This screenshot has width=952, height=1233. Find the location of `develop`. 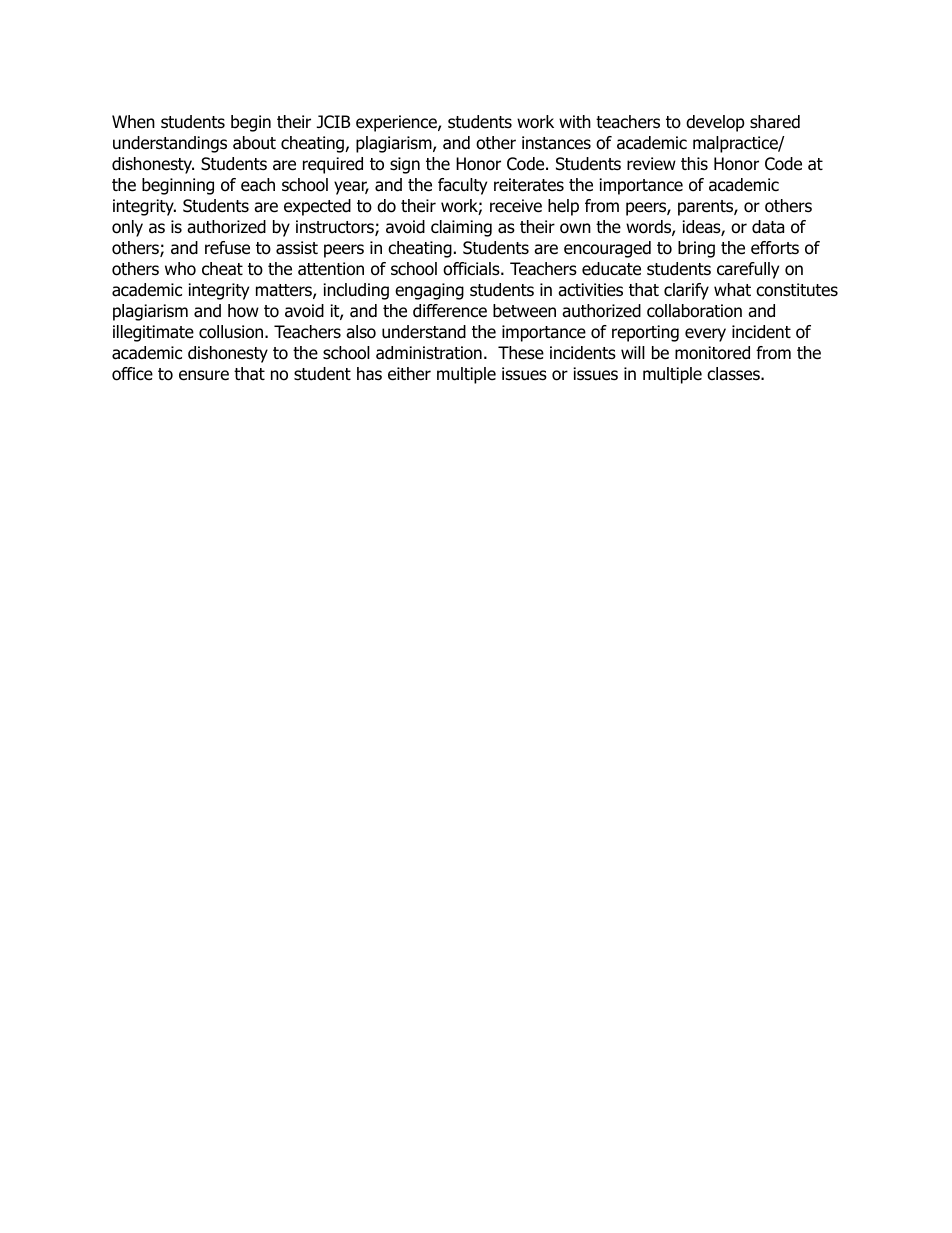

develop is located at coordinates (715, 123).
